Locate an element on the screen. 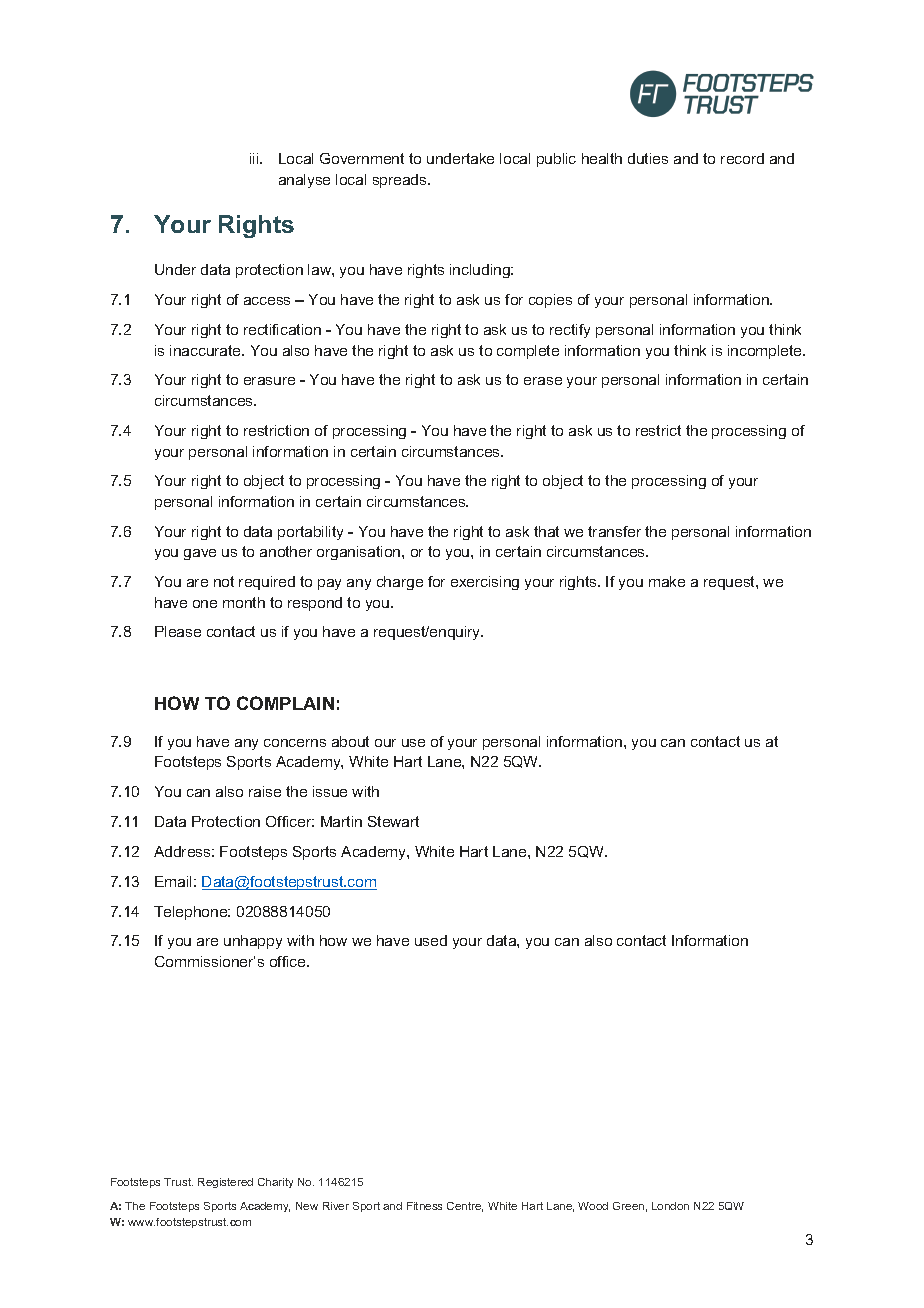 The image size is (924, 1308). duties is located at coordinates (648, 158).
